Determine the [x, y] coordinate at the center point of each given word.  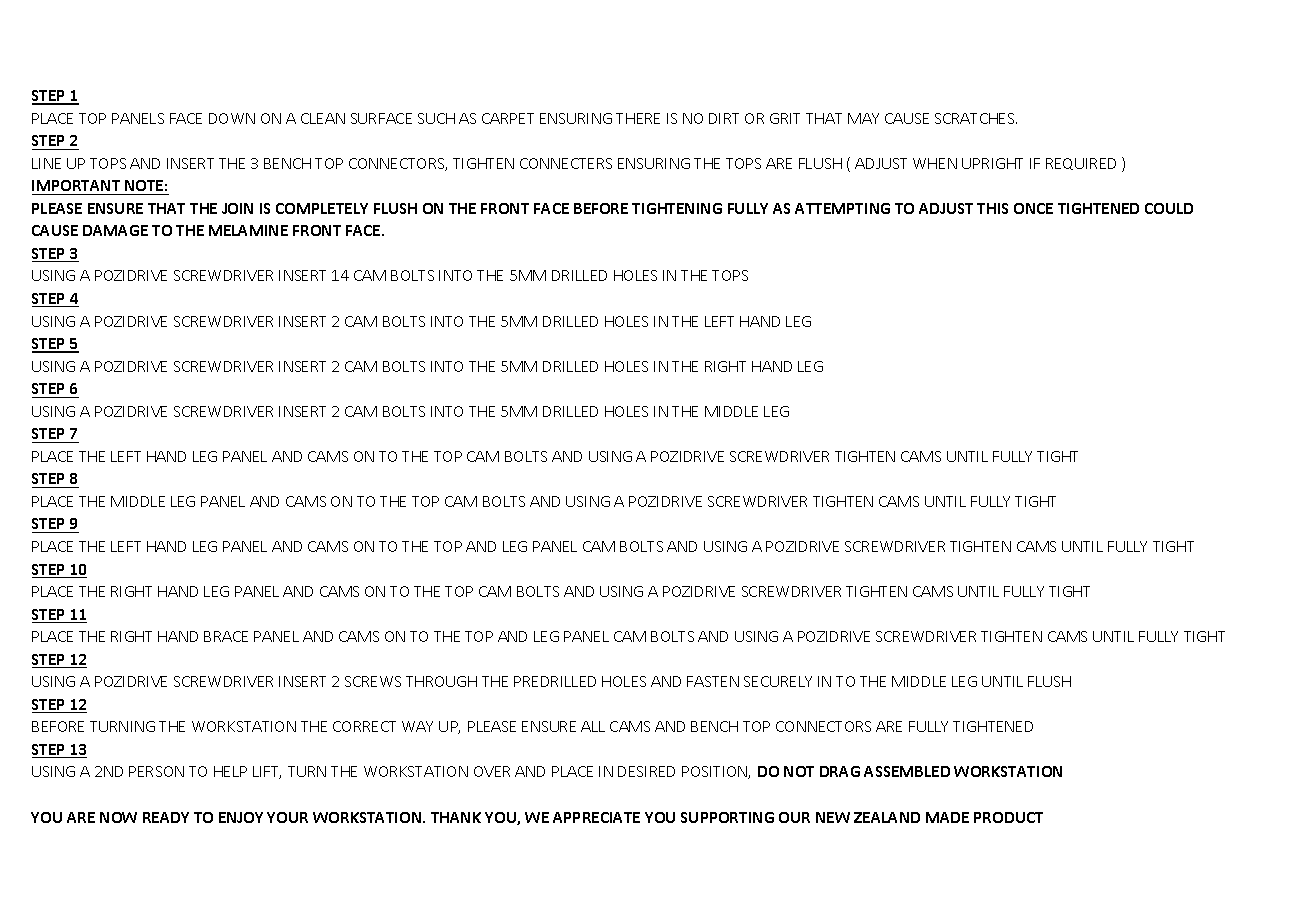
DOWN [232, 118]
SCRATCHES [976, 118]
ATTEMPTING [842, 208]
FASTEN [713, 681]
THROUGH [441, 681]
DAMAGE [115, 230]
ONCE [1033, 208]
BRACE [226, 636]
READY [166, 817]
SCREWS [373, 681]
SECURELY [778, 681]
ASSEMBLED [907, 771]
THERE [638, 118]
